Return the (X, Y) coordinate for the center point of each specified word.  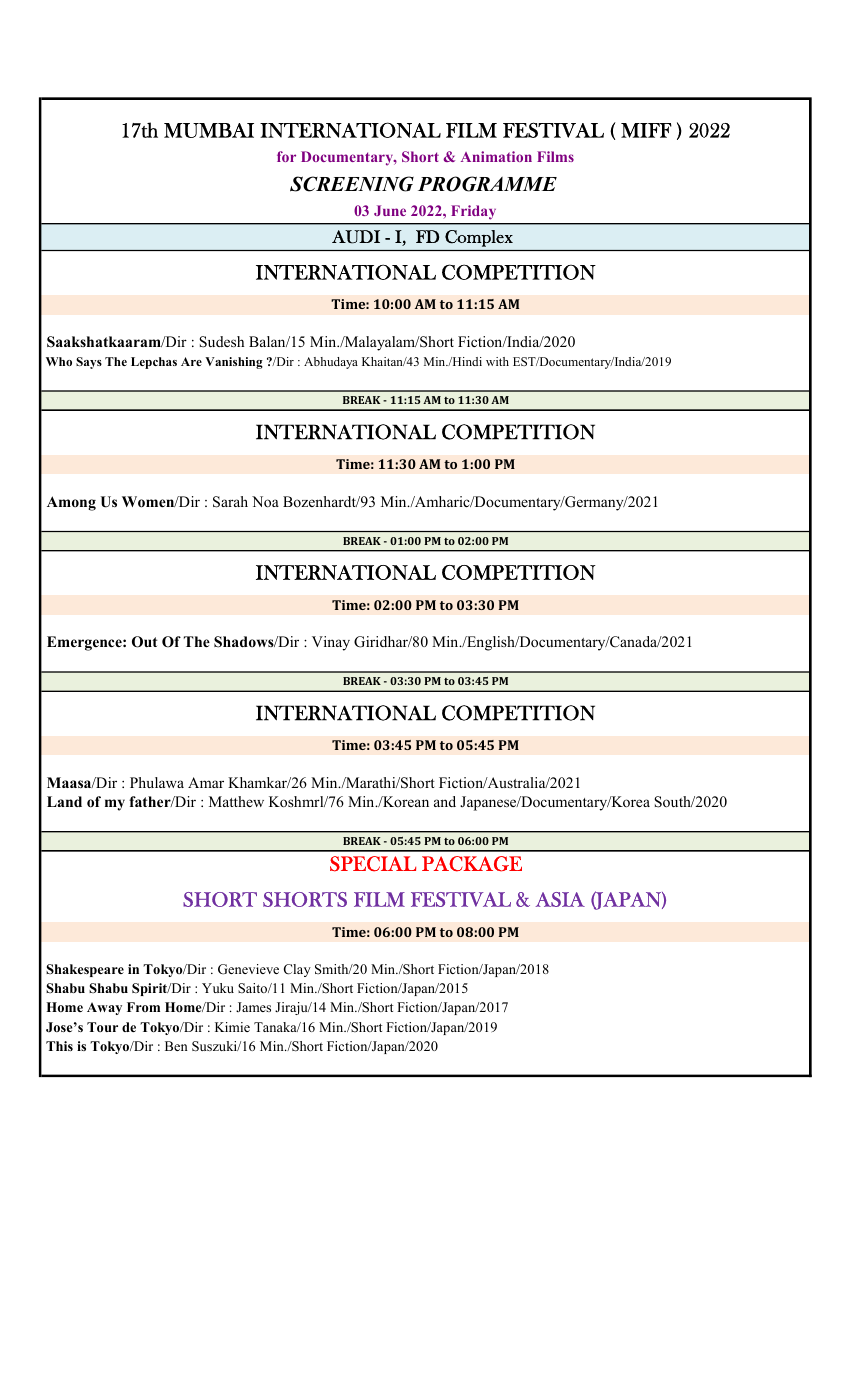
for (286, 156)
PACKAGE (472, 864)
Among (71, 503)
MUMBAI (209, 130)
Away (104, 1008)
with (497, 361)
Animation (496, 156)
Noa (265, 501)
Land (64, 801)
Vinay (331, 643)
